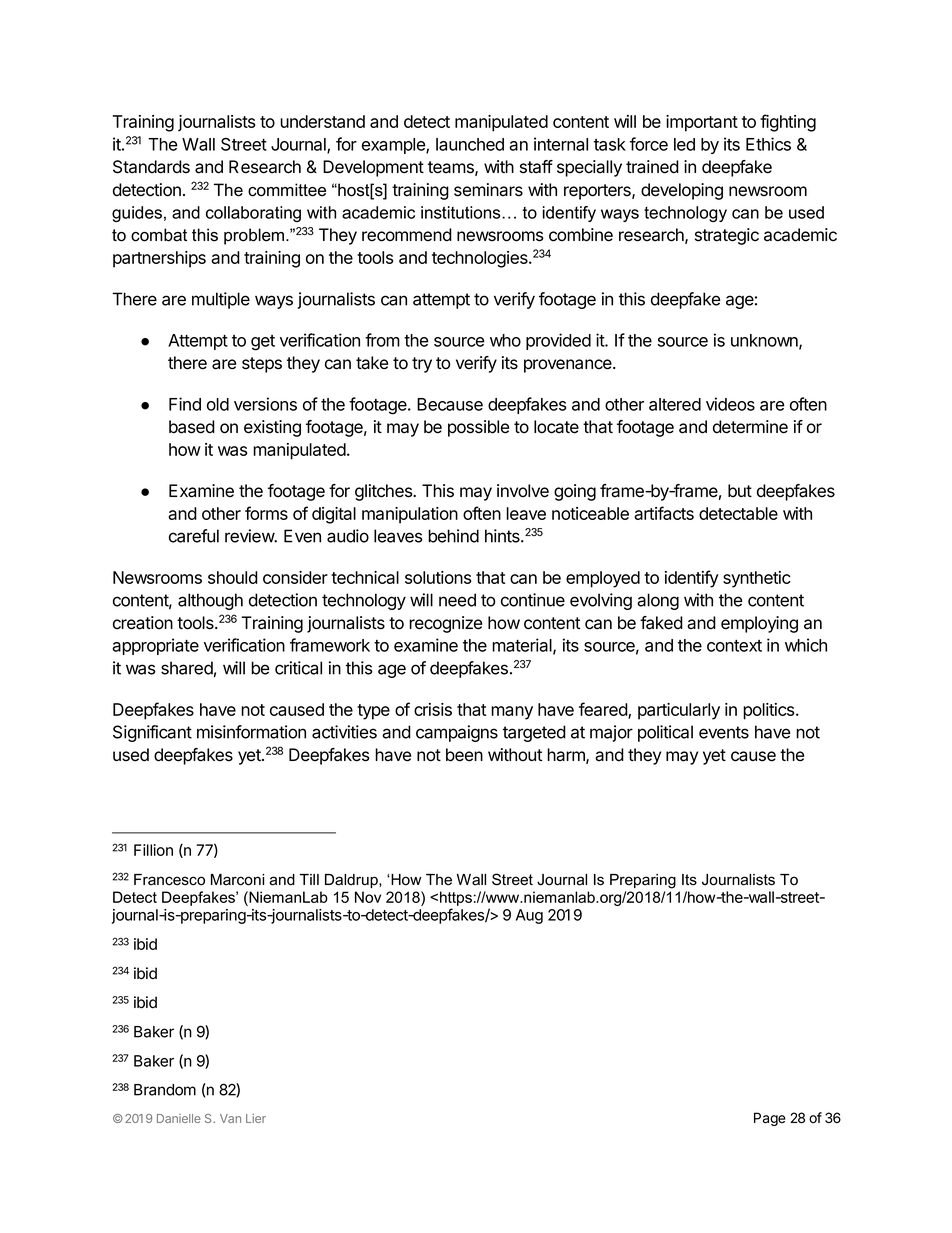 This image has height=1233, width=952. Describe the element at coordinates (230, 1118) in the image. I see `Van` at that location.
